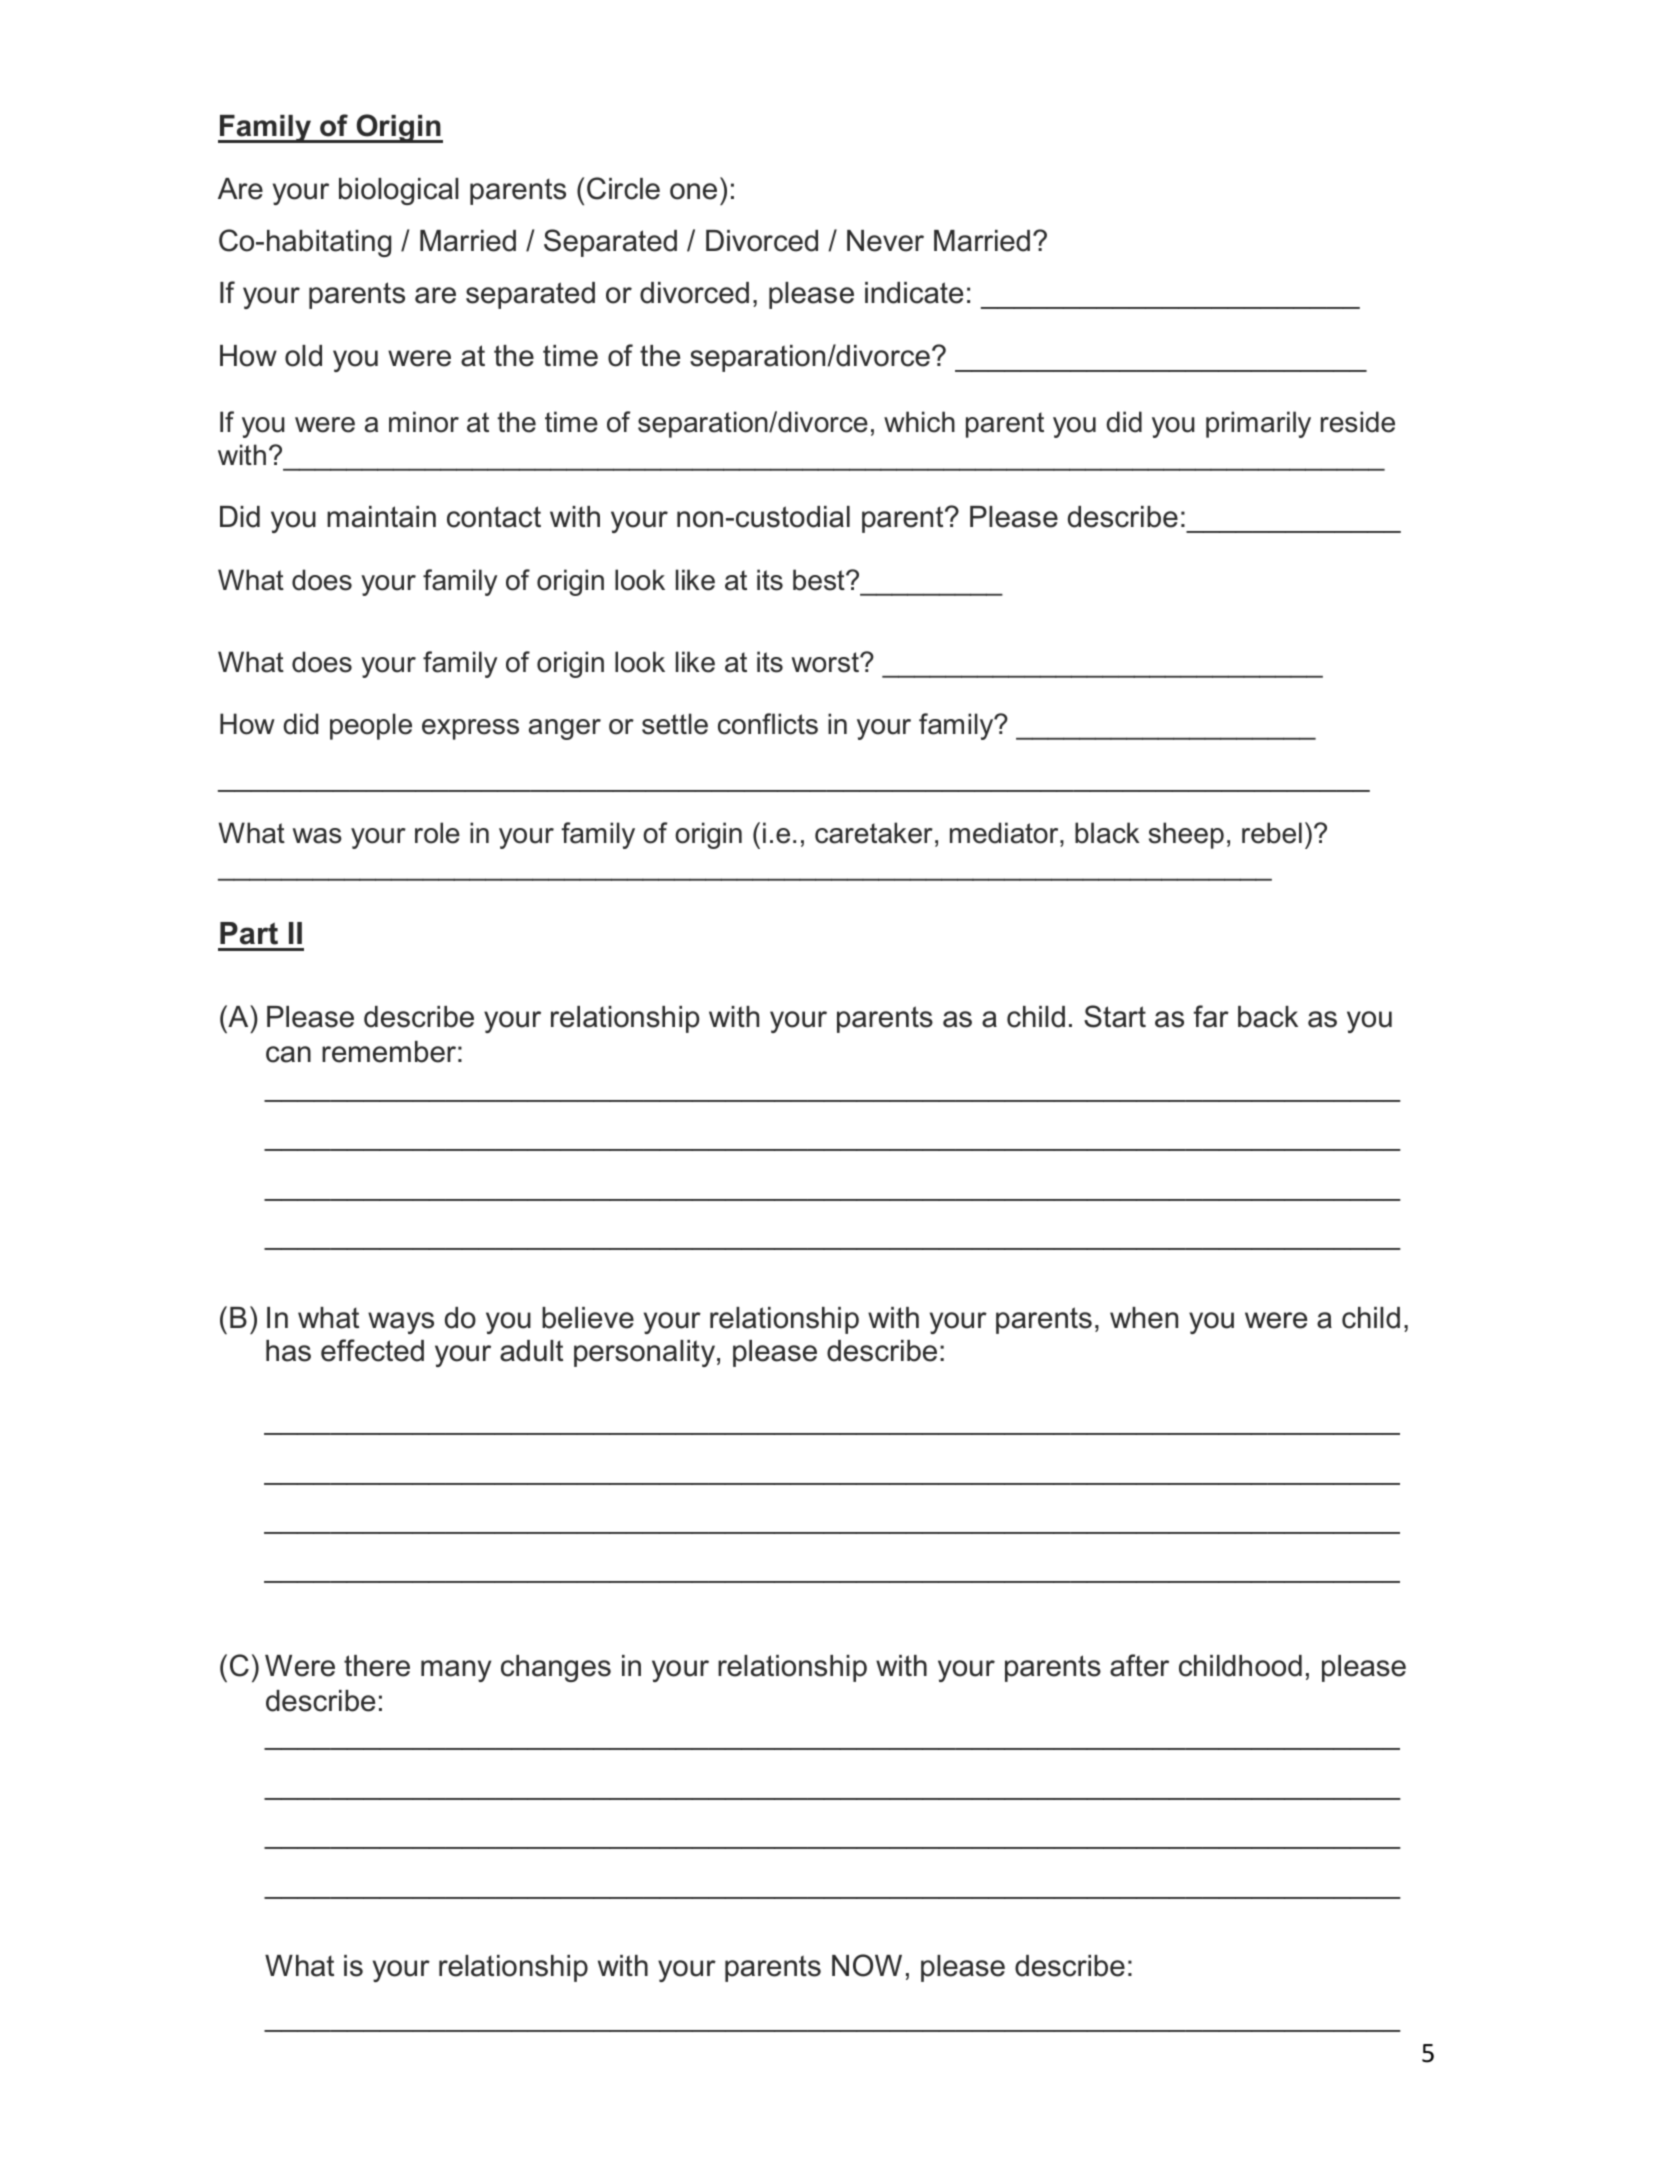  Describe the element at coordinates (1144, 1318) in the screenshot. I see `when` at that location.
